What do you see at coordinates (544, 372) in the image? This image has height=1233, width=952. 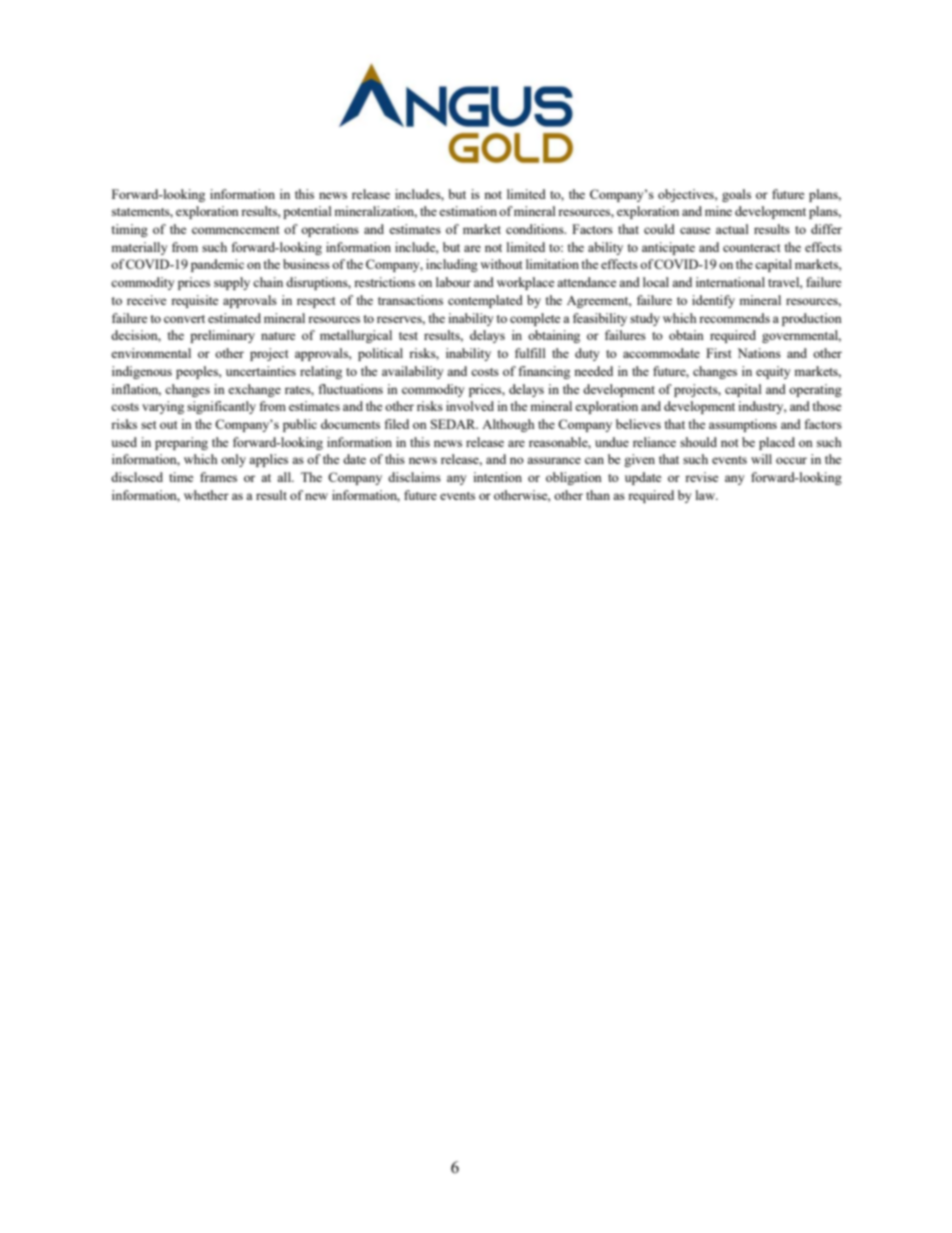 I see `financing` at bounding box center [544, 372].
